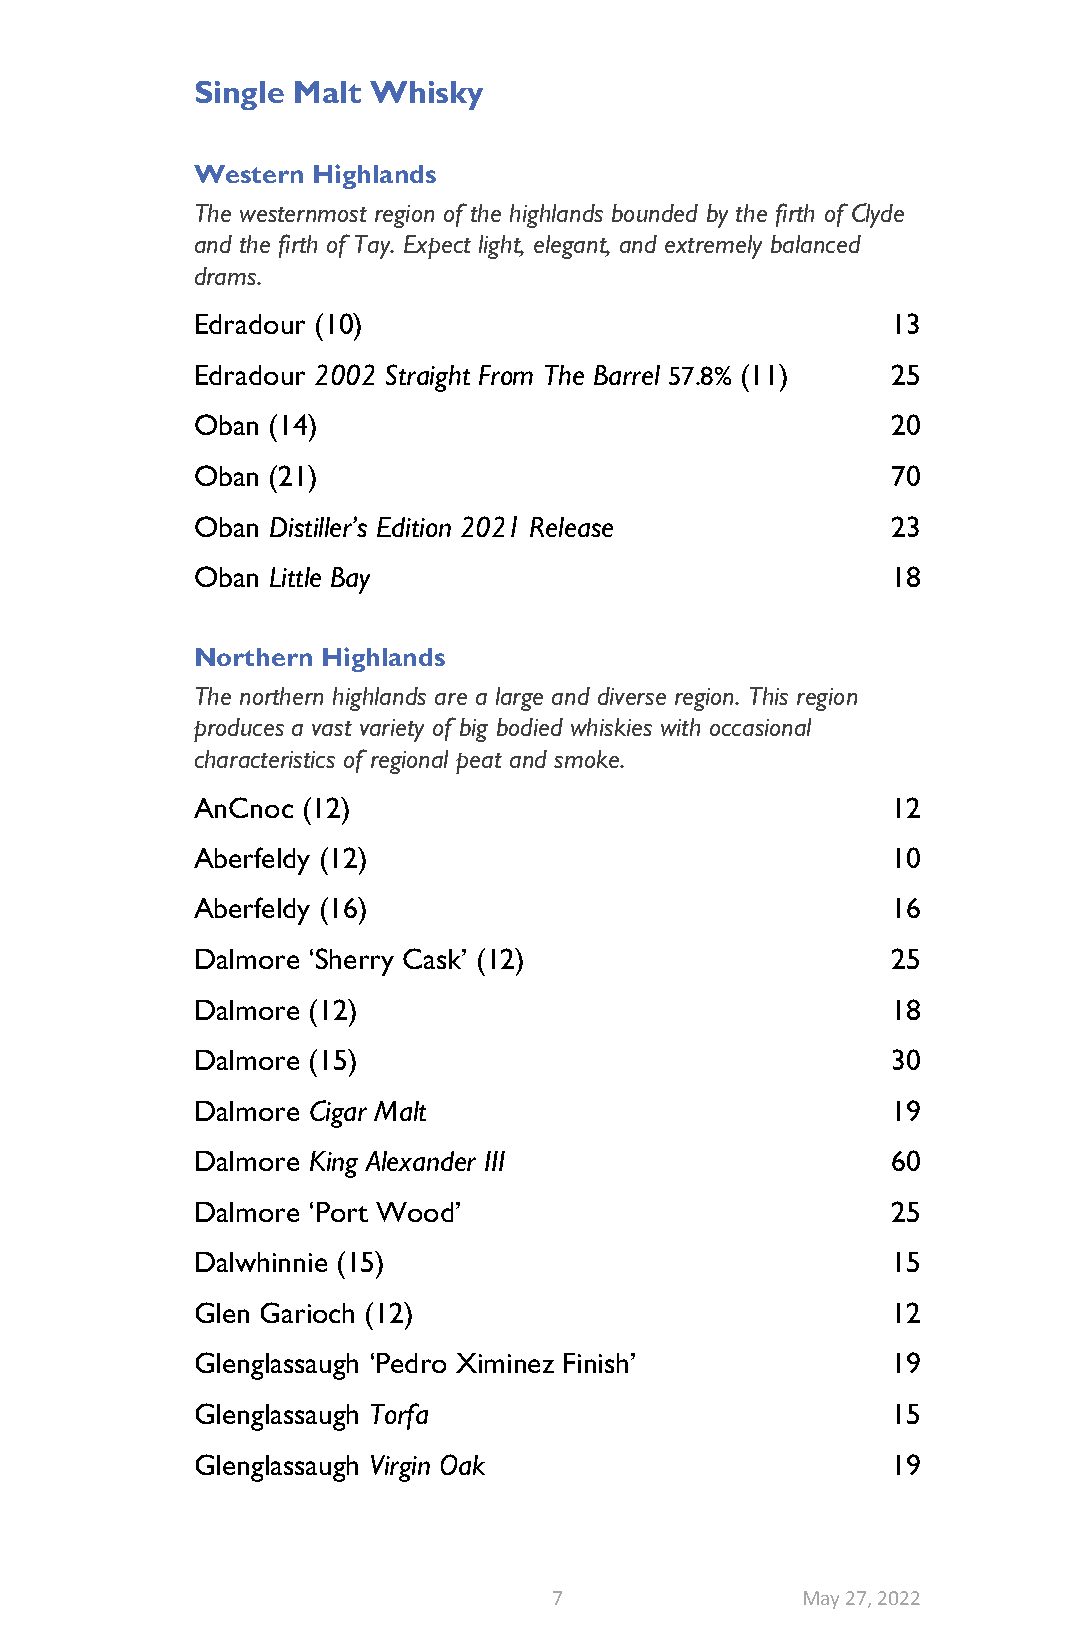 The image size is (1067, 1649). Describe the element at coordinates (240, 95) in the image. I see `Single` at that location.
